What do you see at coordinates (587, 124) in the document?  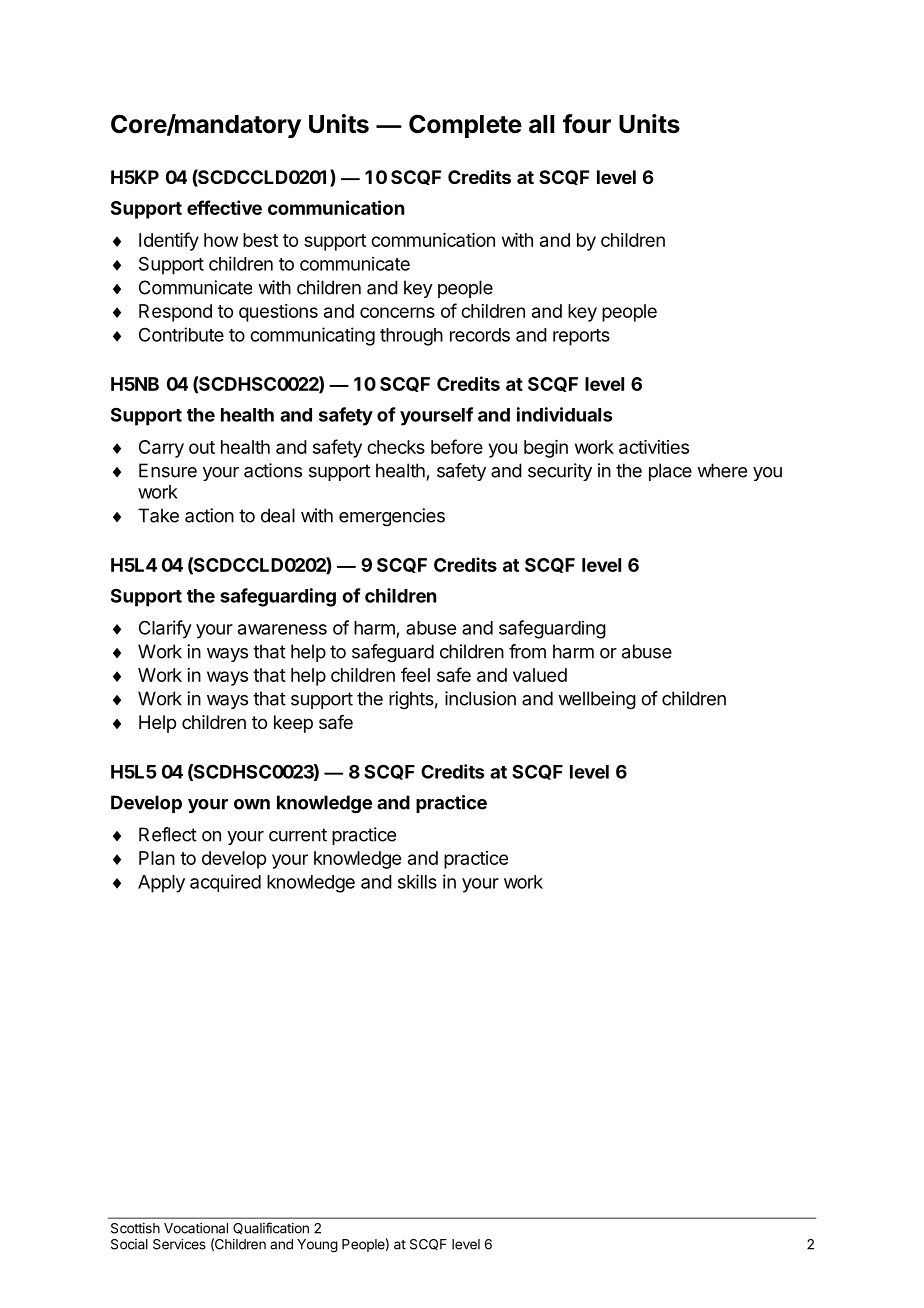 I see `four` at bounding box center [587, 124].
